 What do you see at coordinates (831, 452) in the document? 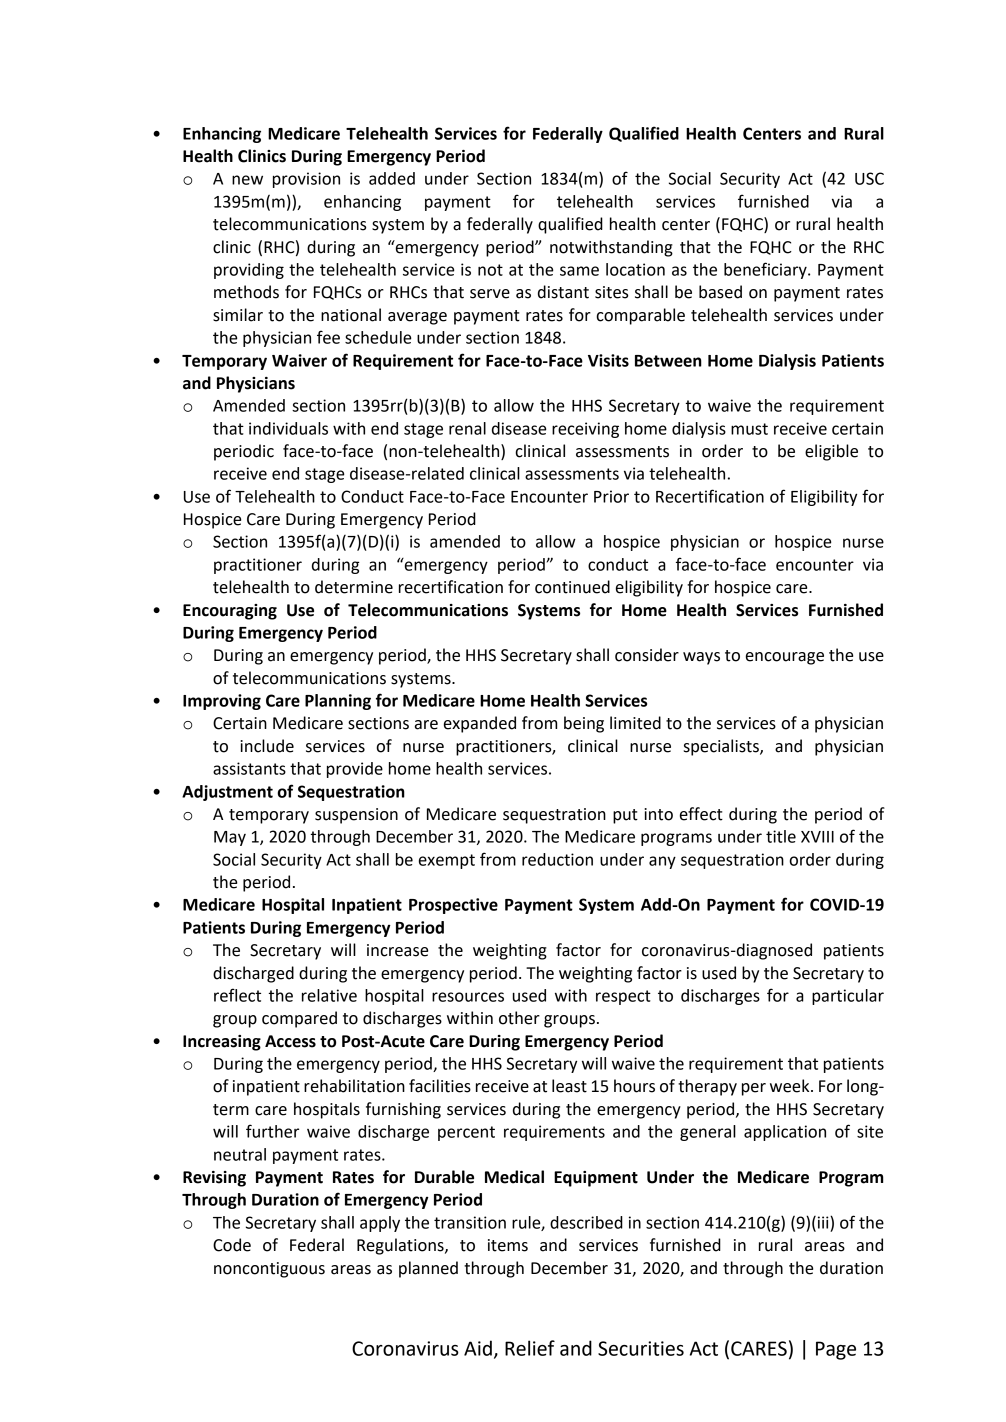
I see `eligible` at bounding box center [831, 452].
